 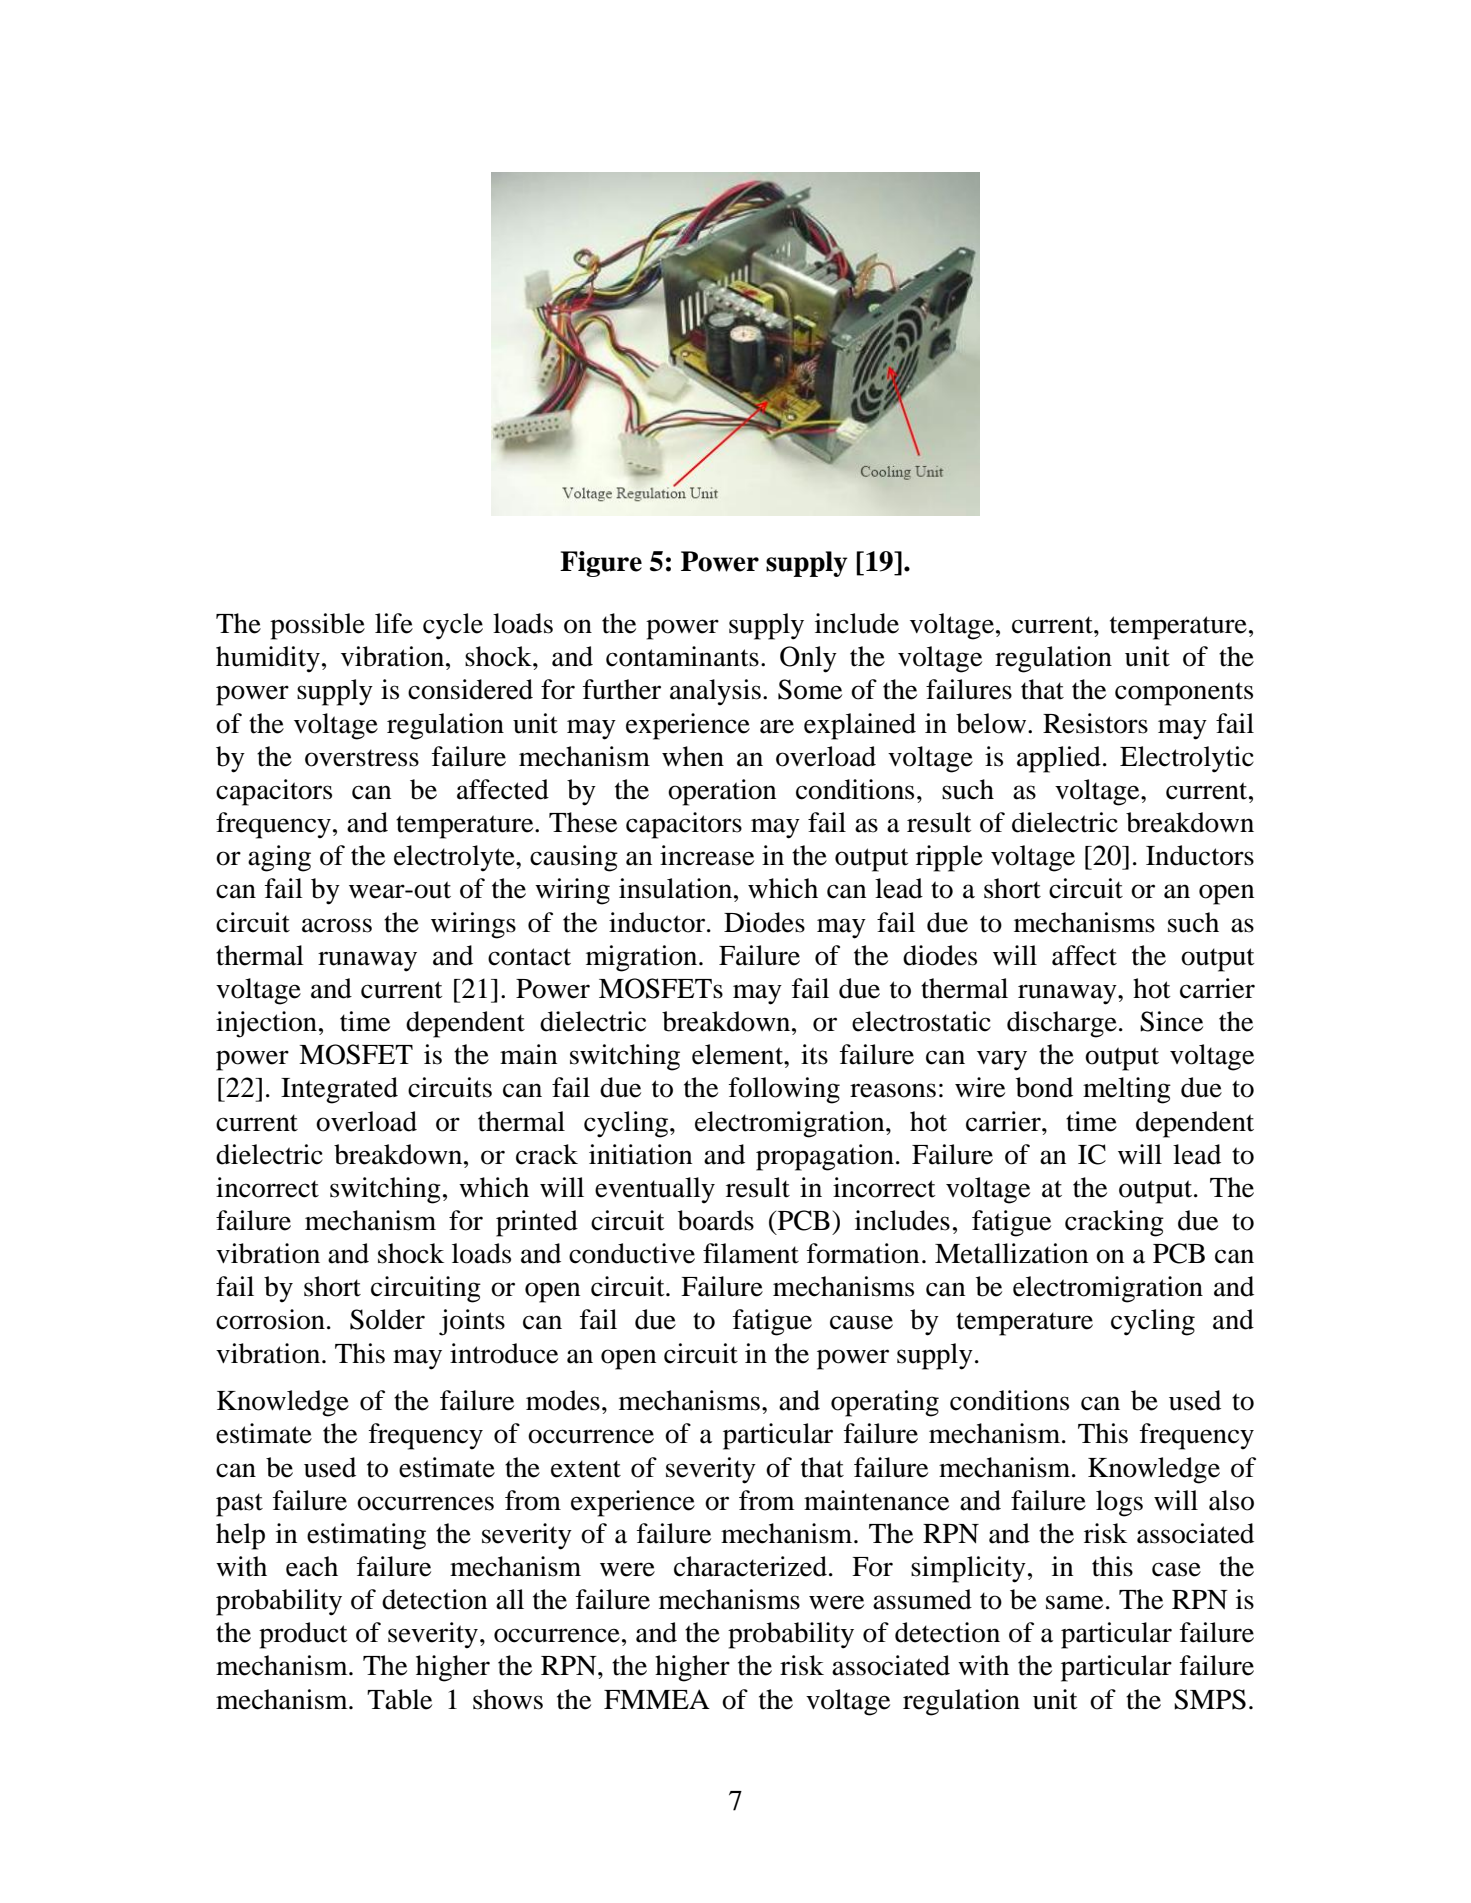 What do you see at coordinates (1184, 694) in the screenshot?
I see `components` at bounding box center [1184, 694].
